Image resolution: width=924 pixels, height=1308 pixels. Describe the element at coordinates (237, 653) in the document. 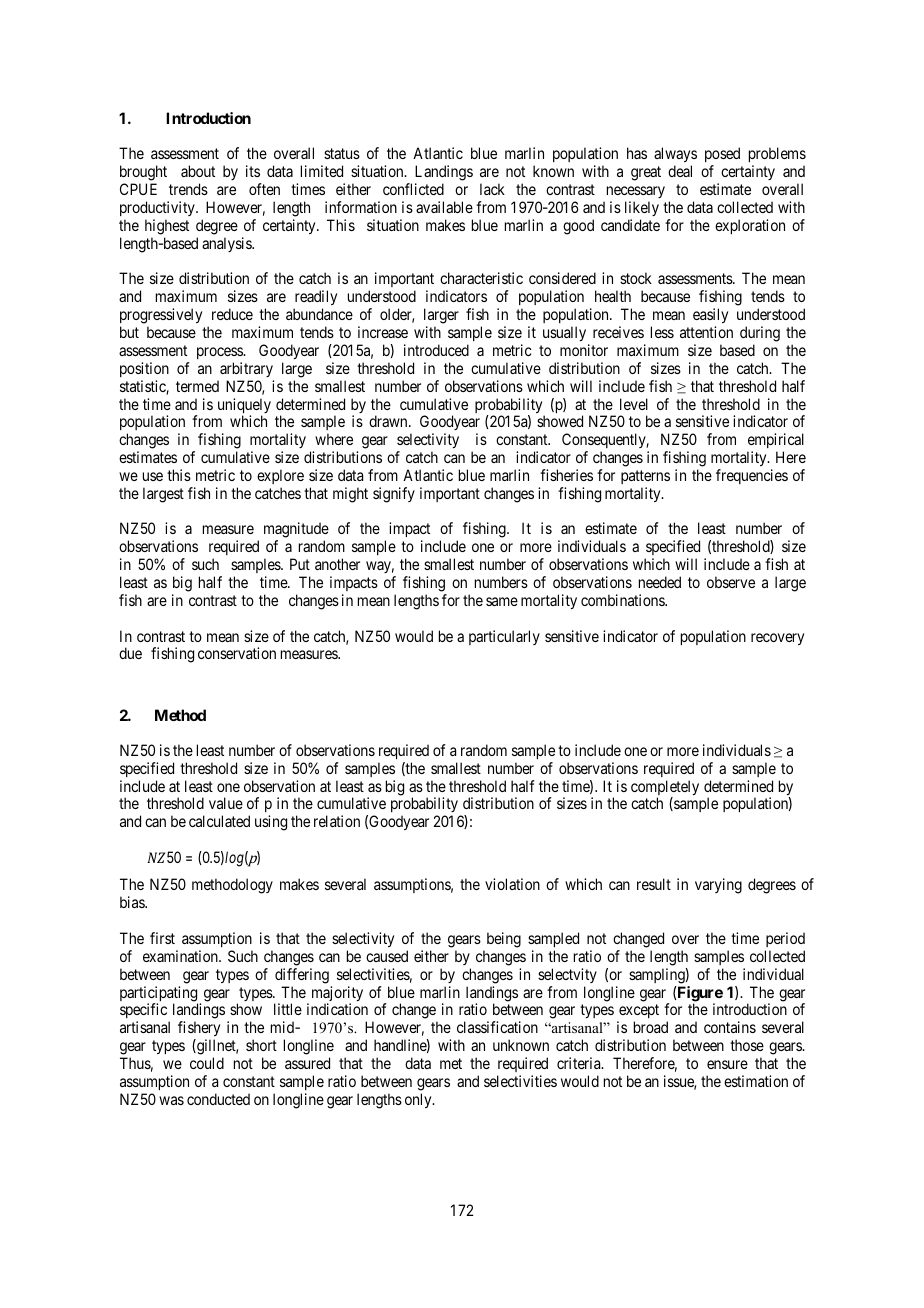

I see `conservation` at that location.
